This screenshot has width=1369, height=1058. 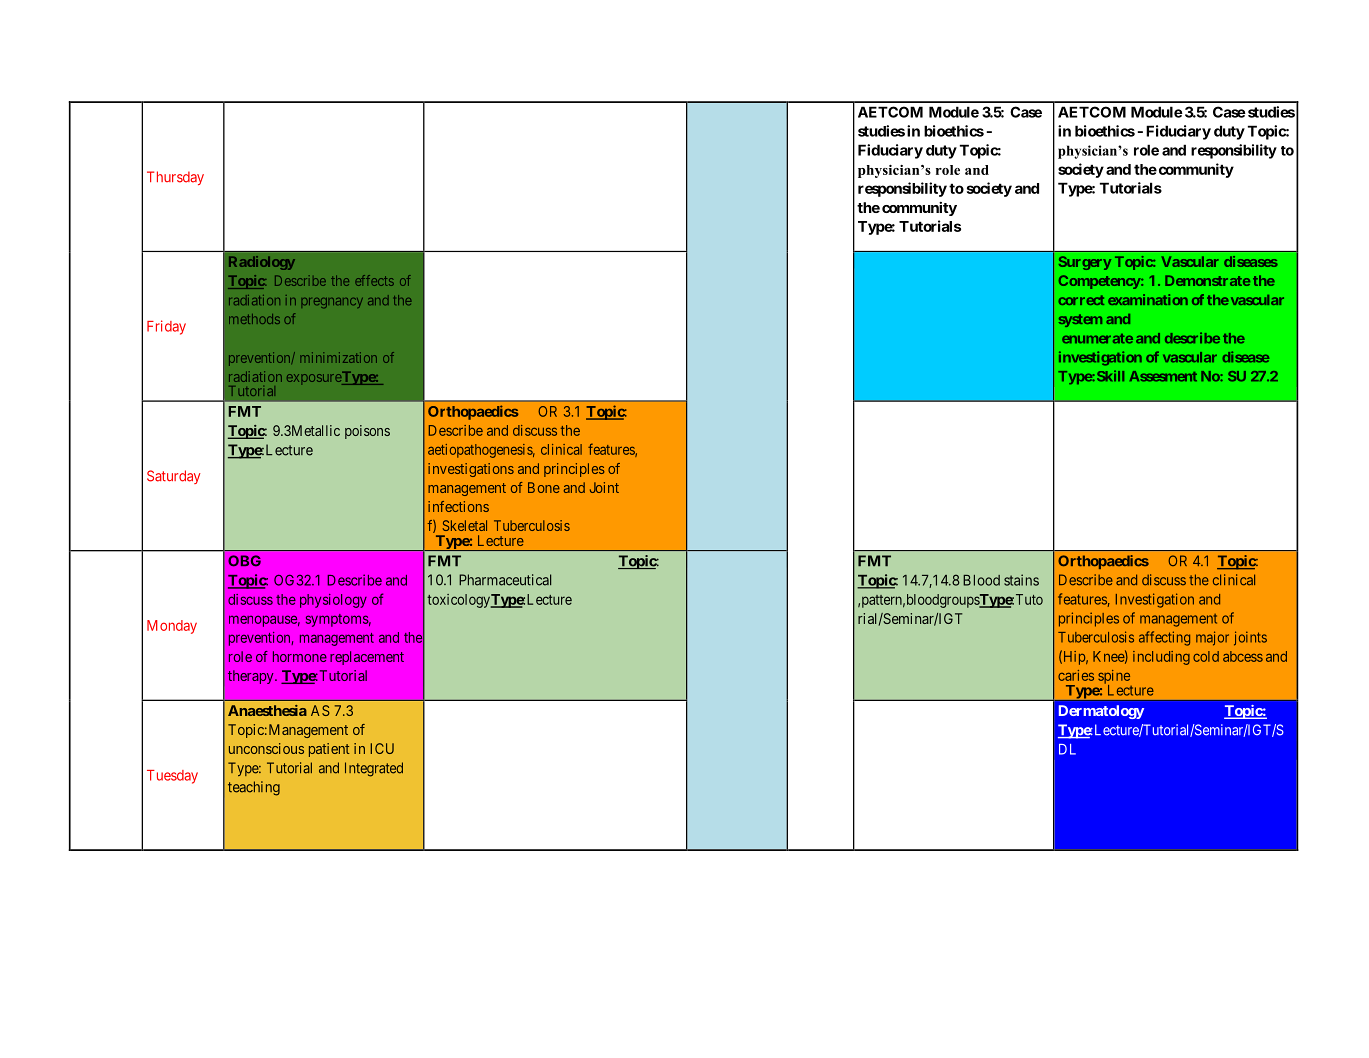 I want to click on Surgery, so click(x=1085, y=263).
